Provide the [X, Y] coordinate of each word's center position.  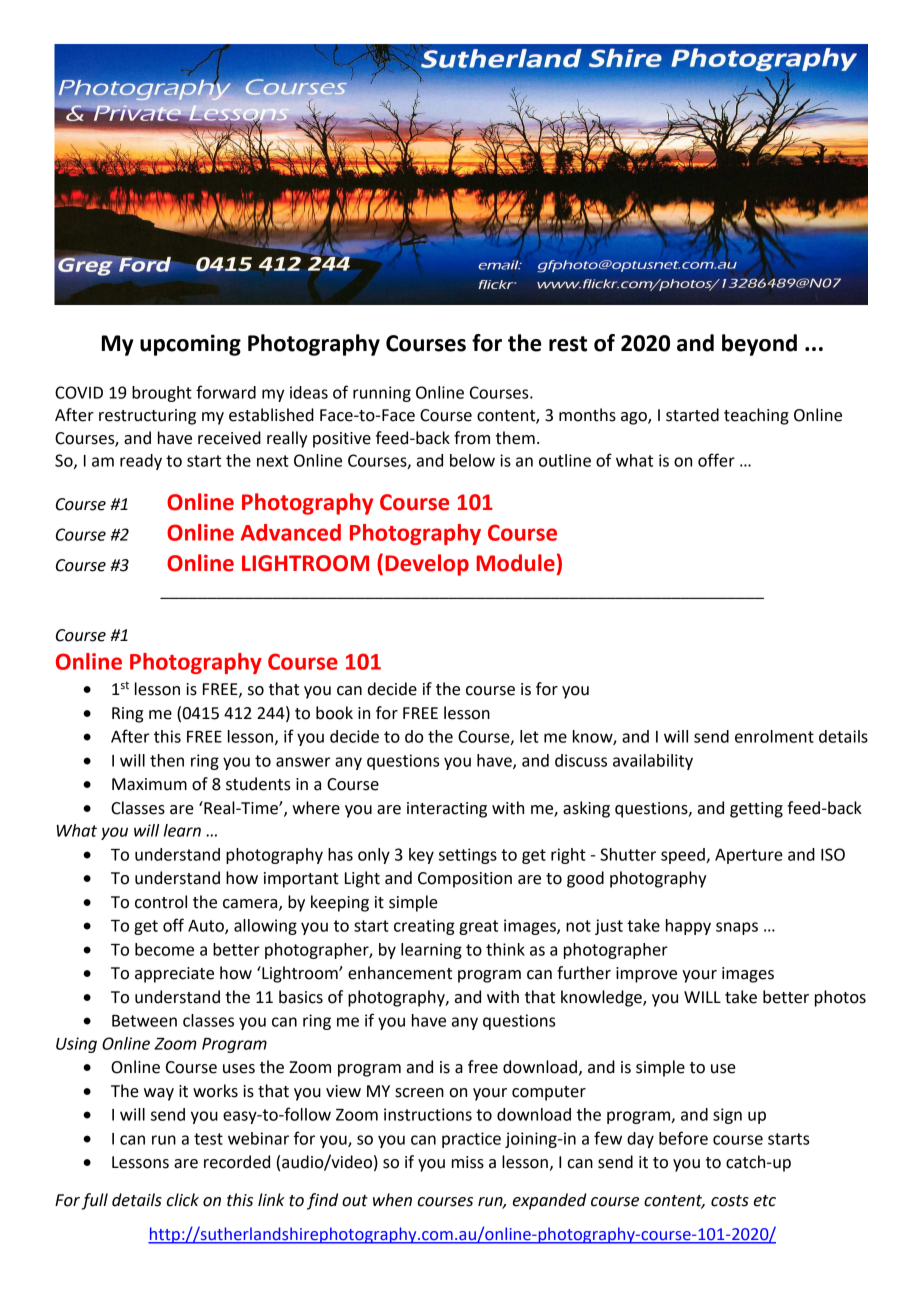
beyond [759, 345]
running [382, 394]
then [167, 760]
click [183, 1200]
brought [162, 394]
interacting [447, 810]
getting [756, 810]
